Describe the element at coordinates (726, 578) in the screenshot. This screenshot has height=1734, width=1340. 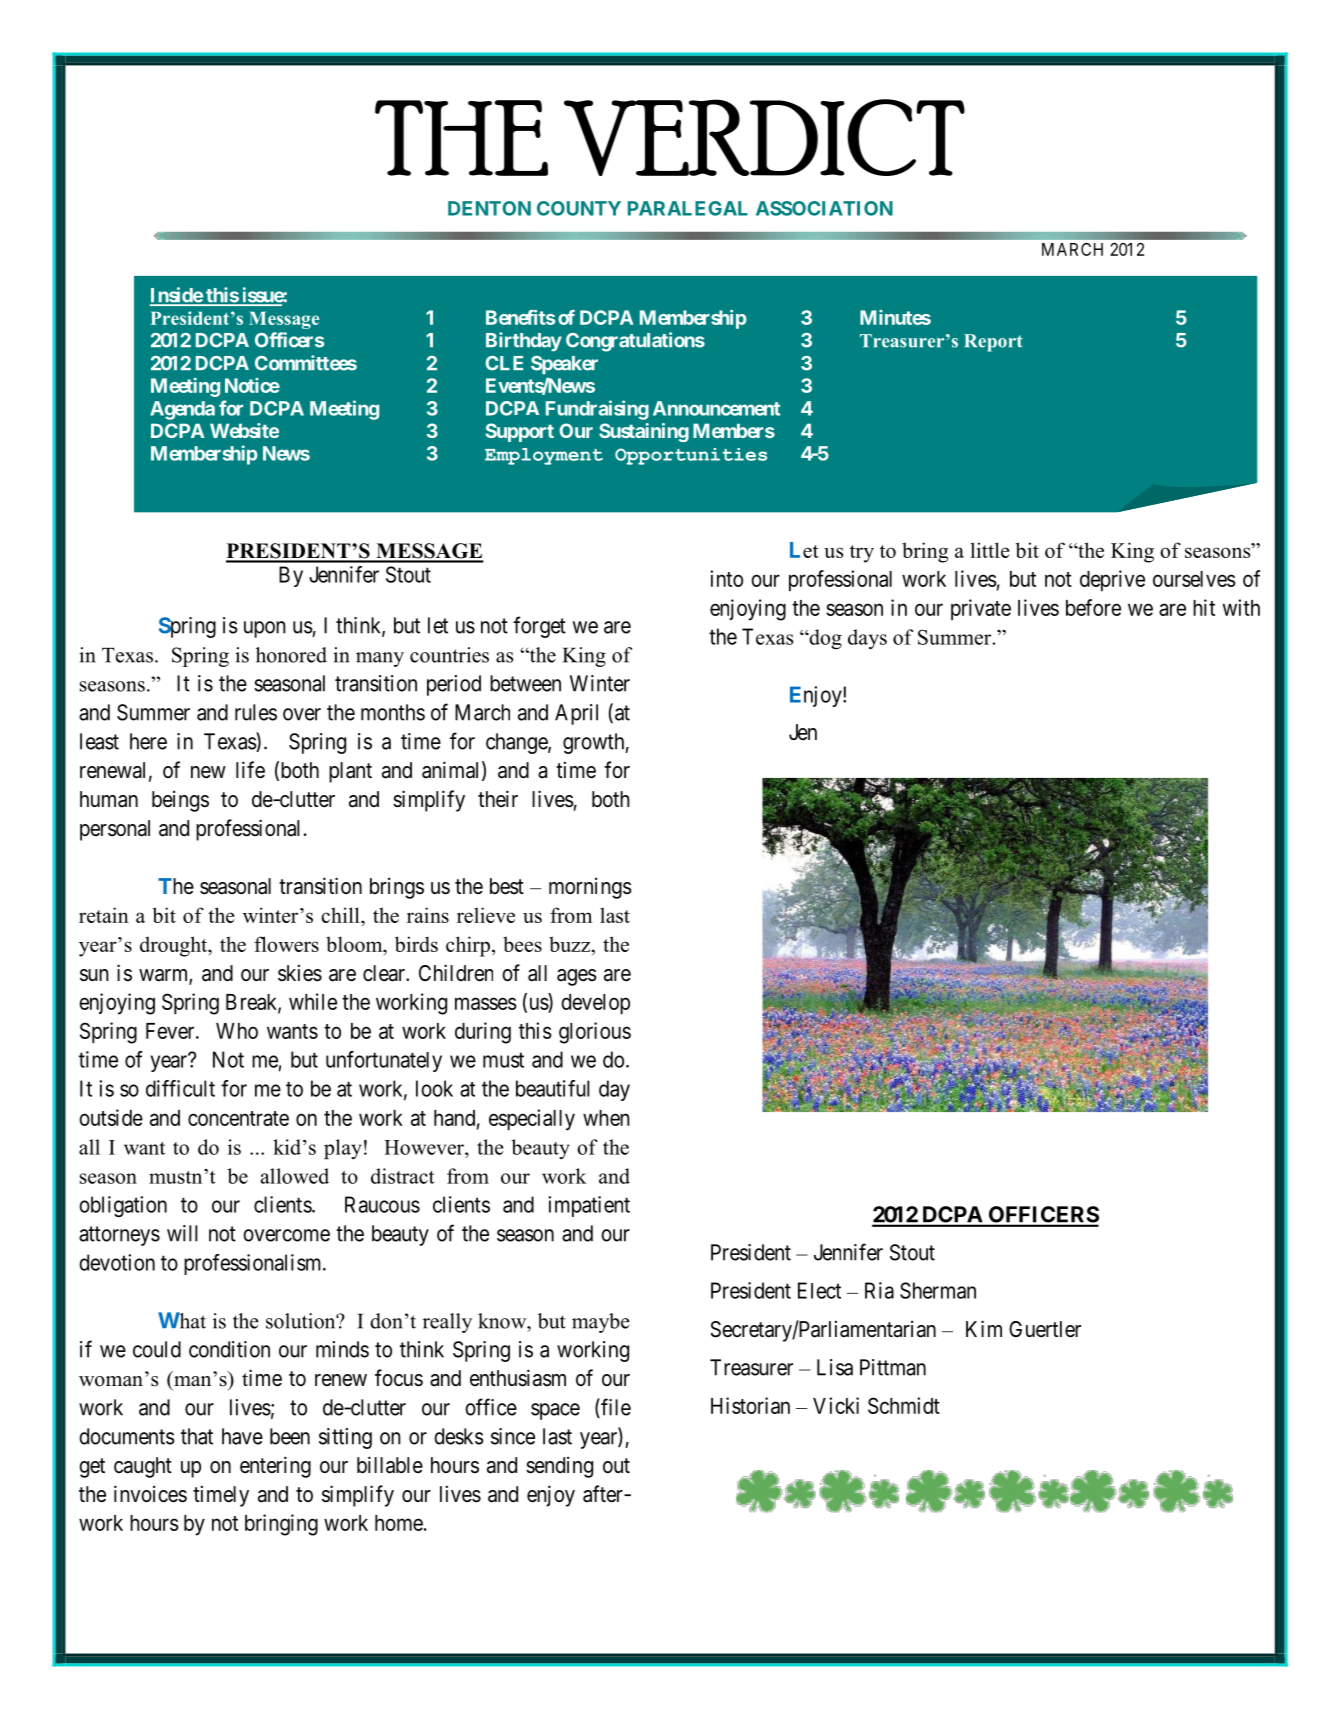
I see `into` at that location.
